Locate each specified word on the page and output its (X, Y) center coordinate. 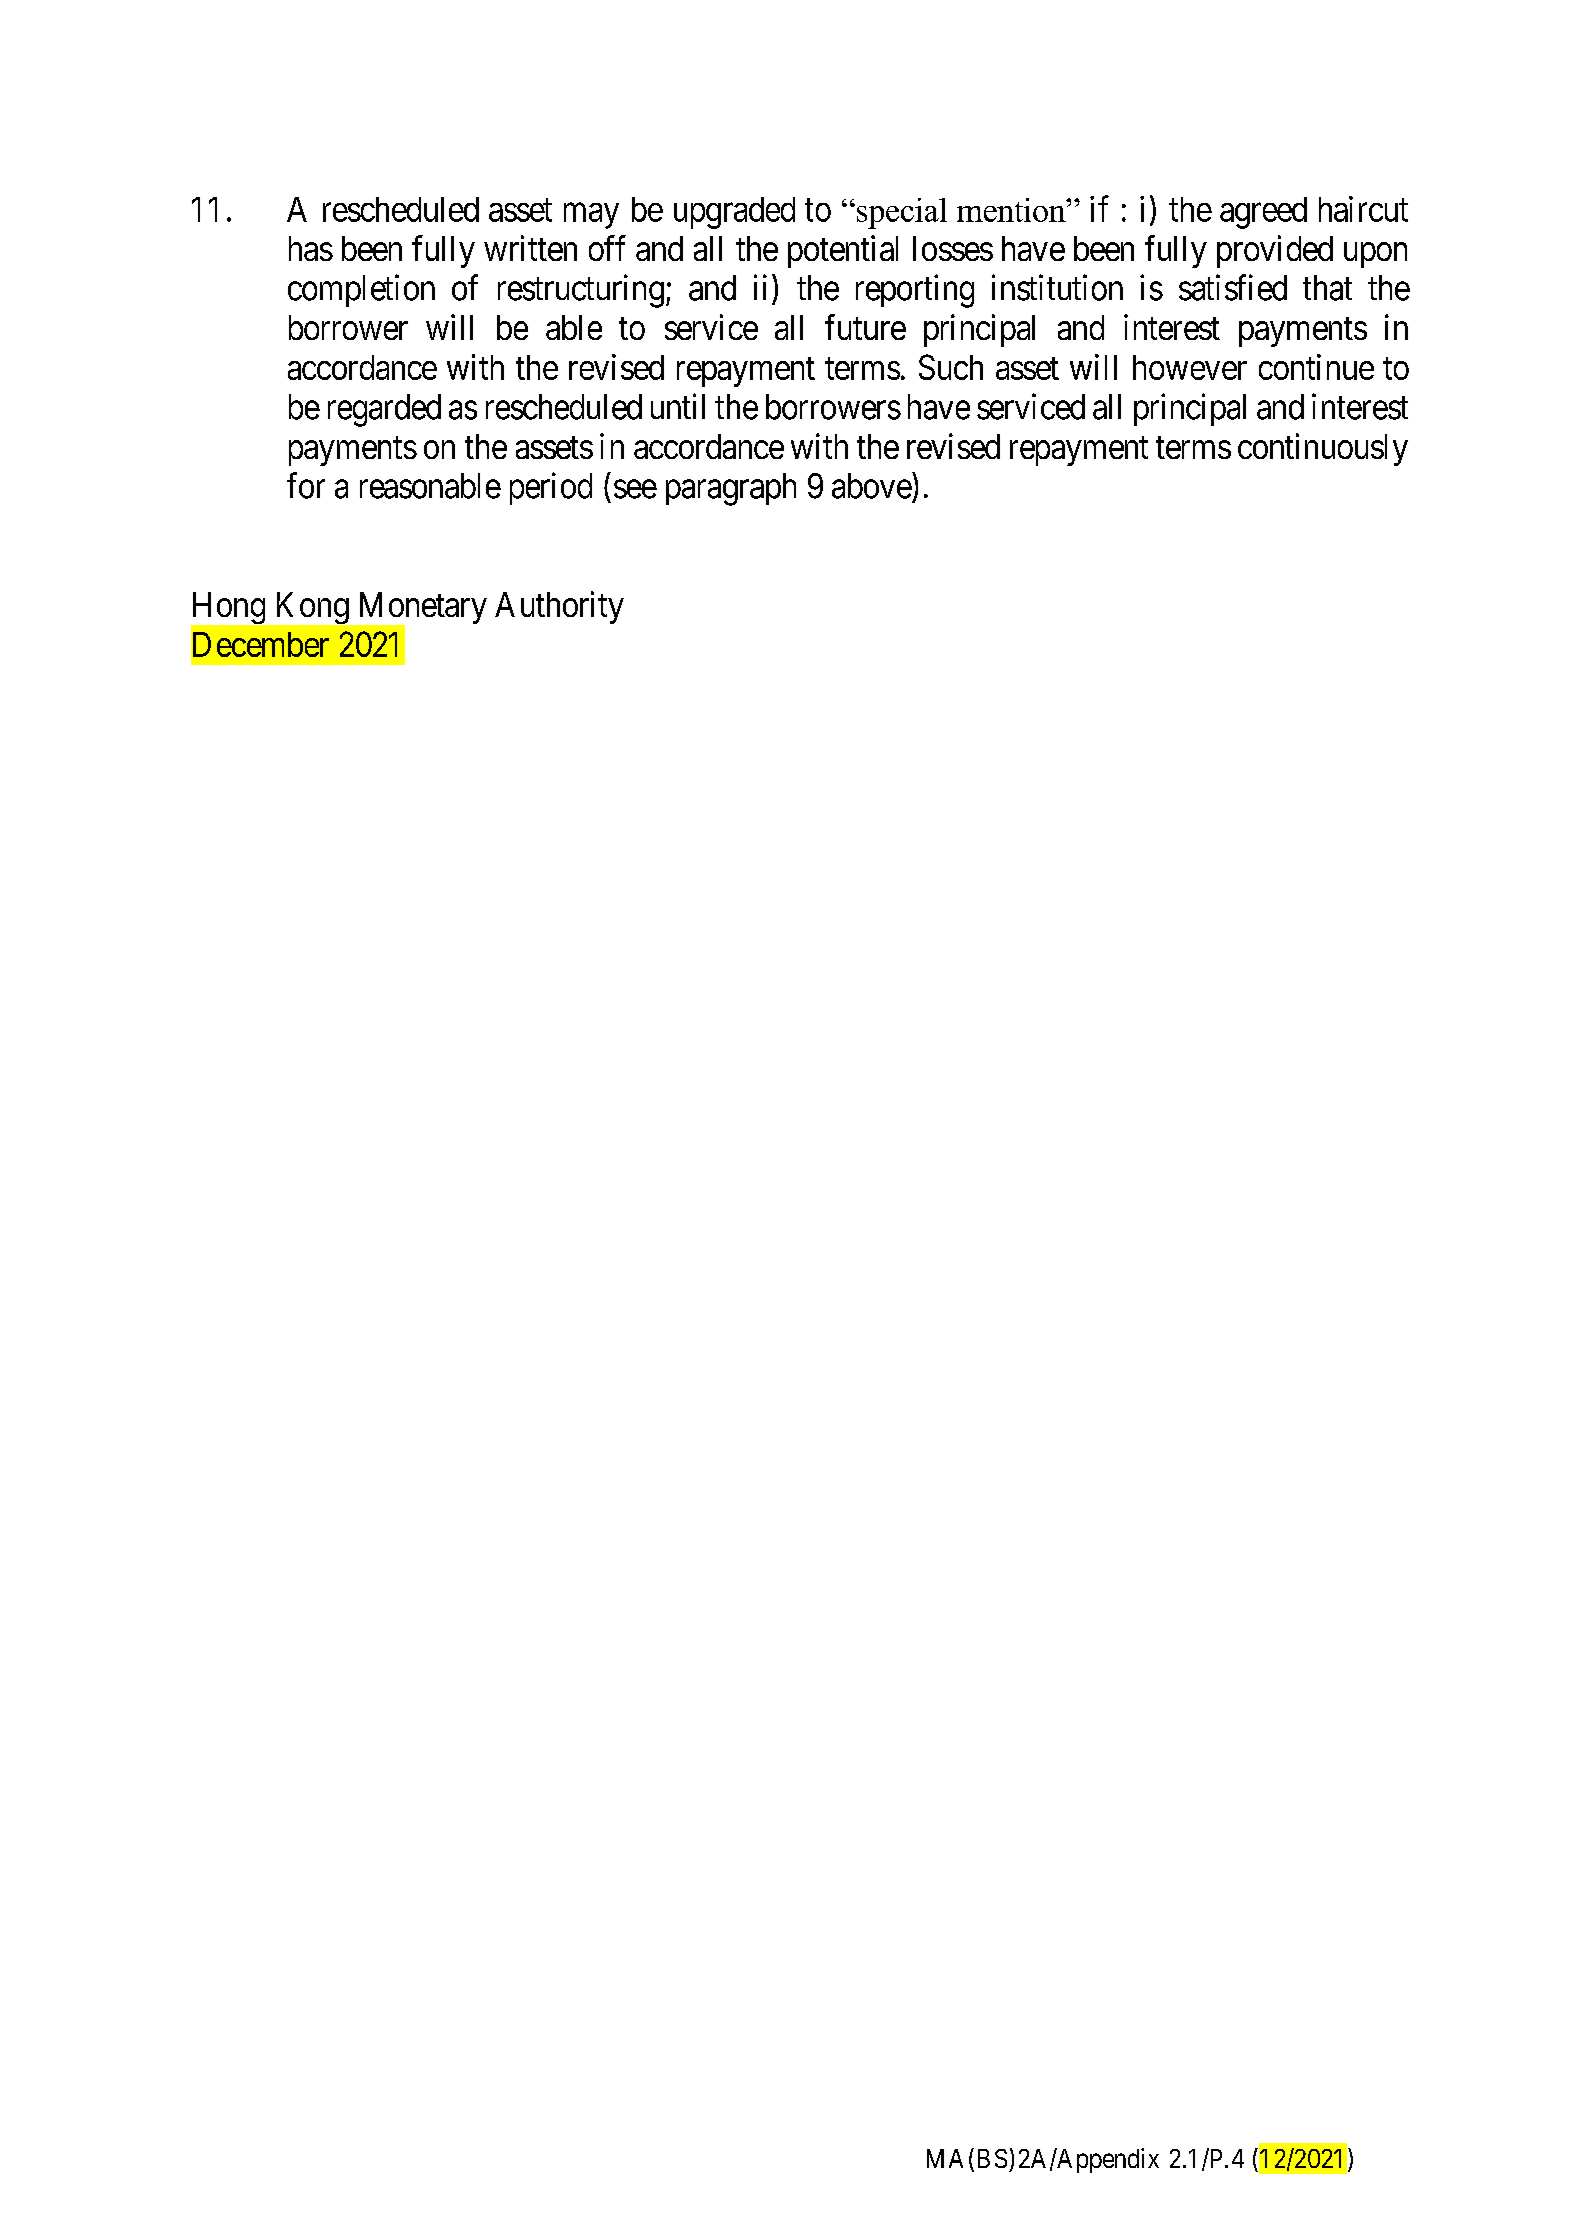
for (306, 485)
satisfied (1233, 287)
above (872, 485)
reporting (915, 291)
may (591, 216)
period (551, 488)
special (900, 213)
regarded (384, 410)
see (635, 489)
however (1190, 367)
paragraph (731, 489)
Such (951, 367)
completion (361, 290)
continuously (1323, 449)
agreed (1263, 213)
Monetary (421, 609)
